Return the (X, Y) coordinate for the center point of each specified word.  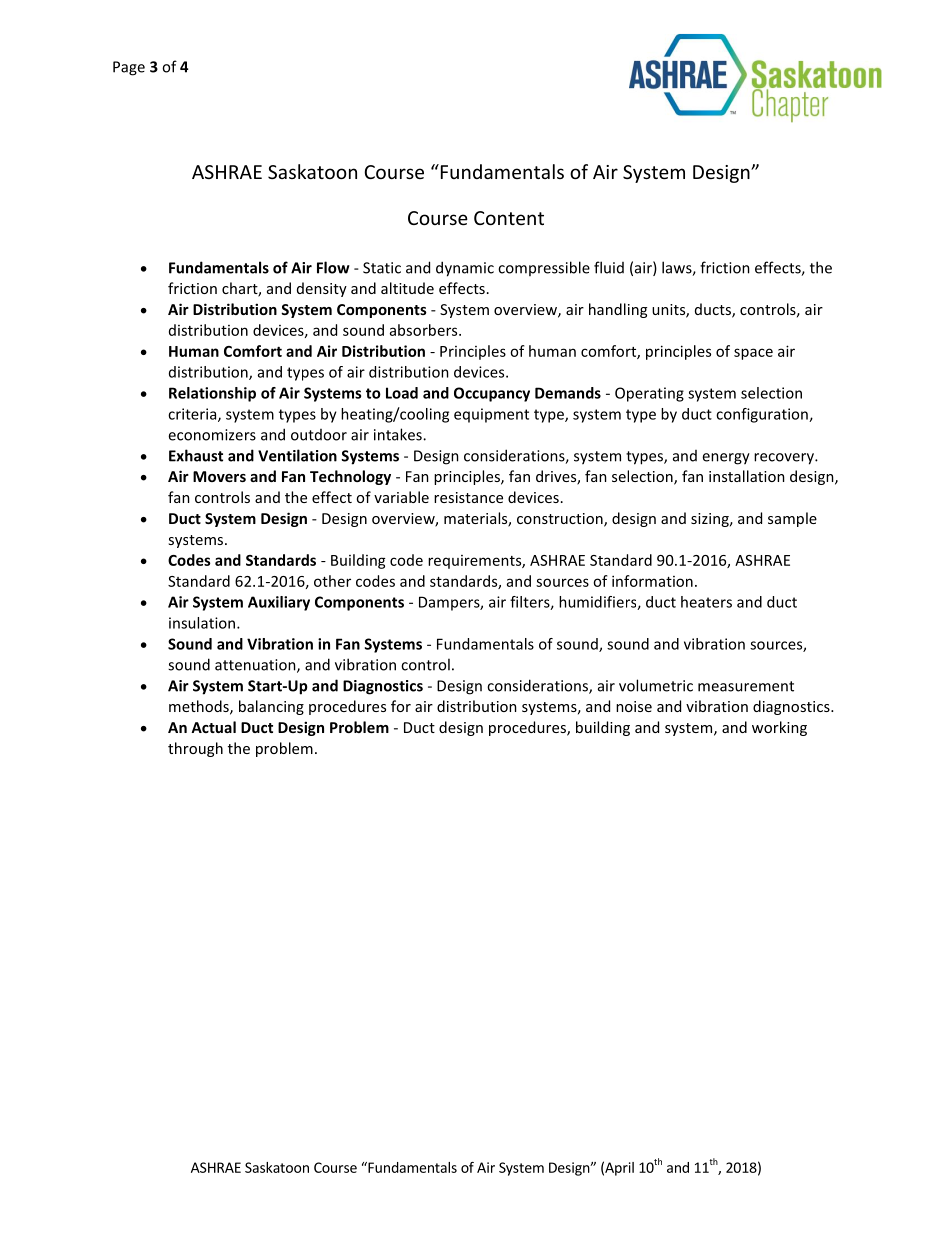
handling (618, 310)
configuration (763, 415)
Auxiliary (279, 603)
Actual (213, 727)
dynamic (465, 269)
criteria (193, 415)
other (332, 581)
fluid (609, 267)
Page (129, 68)
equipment (491, 415)
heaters (706, 602)
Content (509, 218)
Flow (333, 267)
